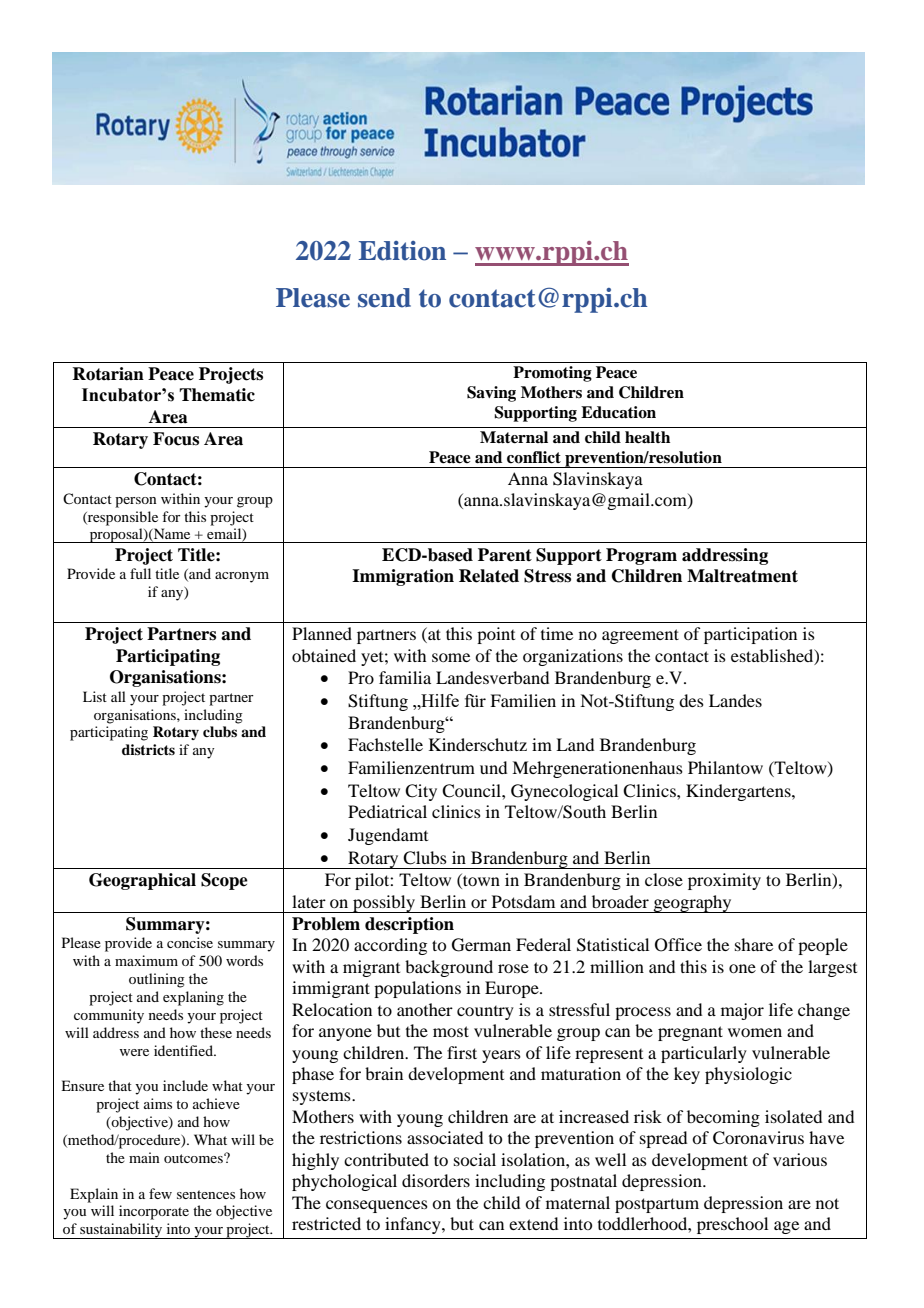  I want to click on Education, so click(618, 412).
